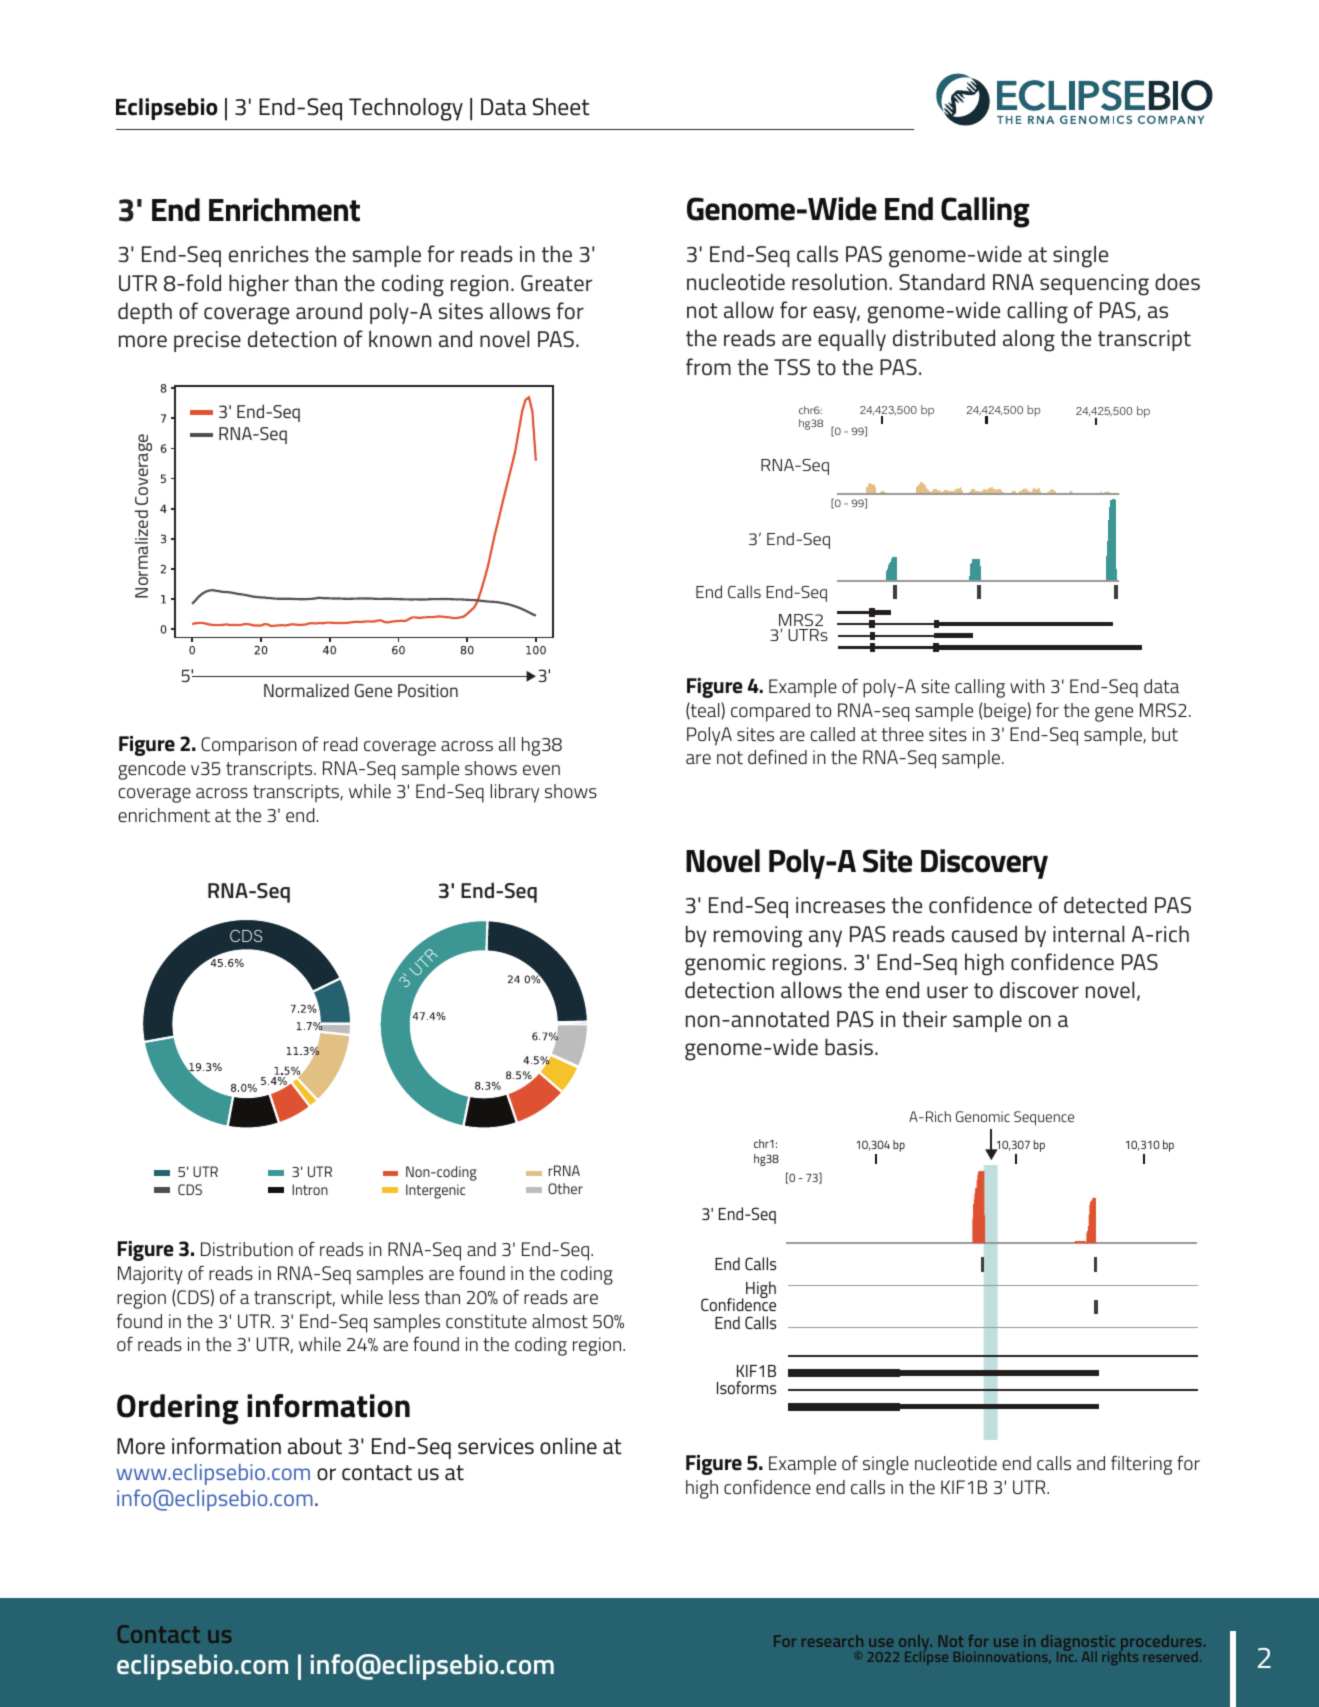 The height and width of the image is (1707, 1319). Describe the element at coordinates (247, 1249) in the image. I see `Distribution` at that location.
